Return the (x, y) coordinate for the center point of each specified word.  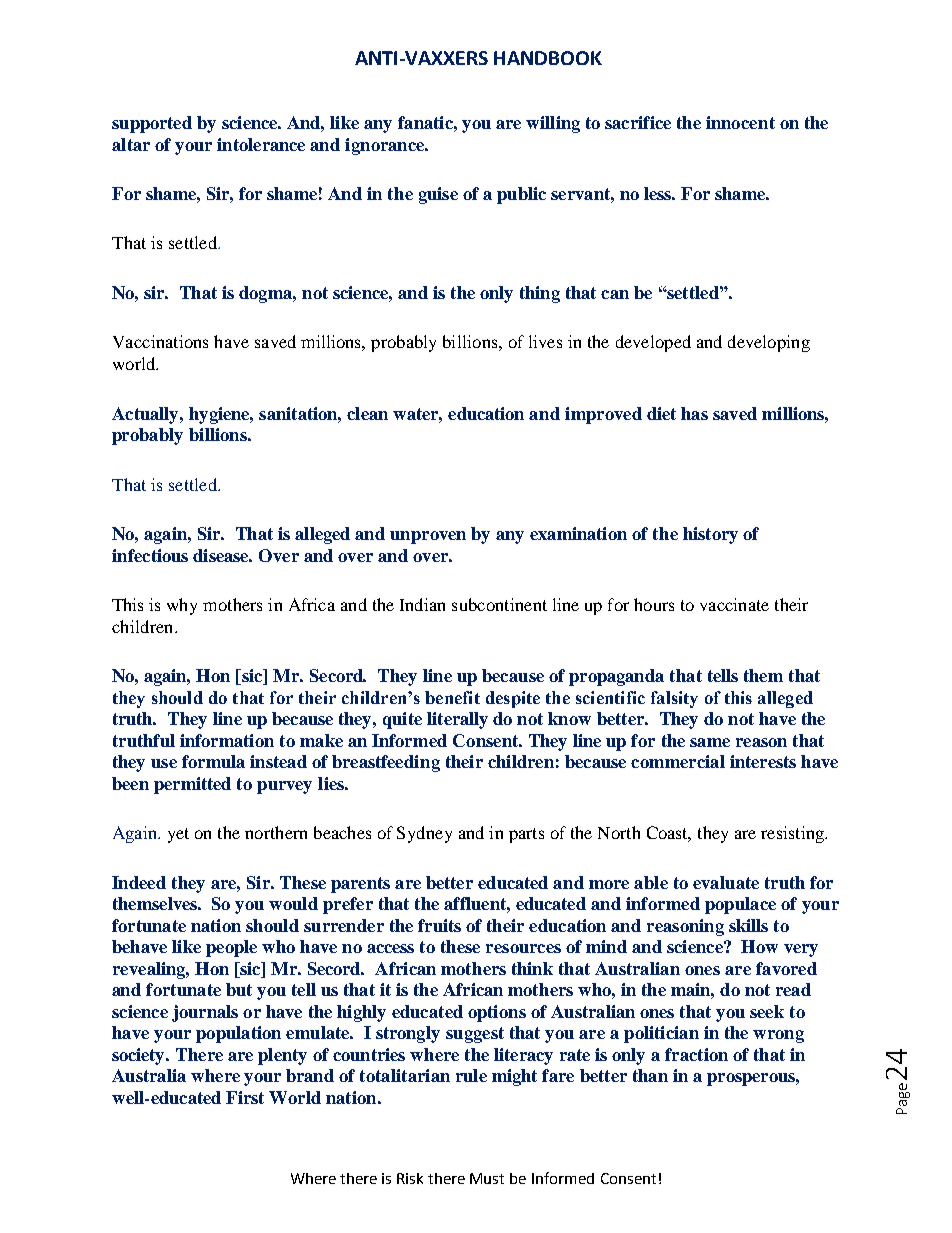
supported (152, 124)
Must (487, 1178)
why (182, 606)
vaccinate (734, 604)
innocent (740, 122)
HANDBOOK (548, 58)
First (245, 1097)
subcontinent (499, 604)
